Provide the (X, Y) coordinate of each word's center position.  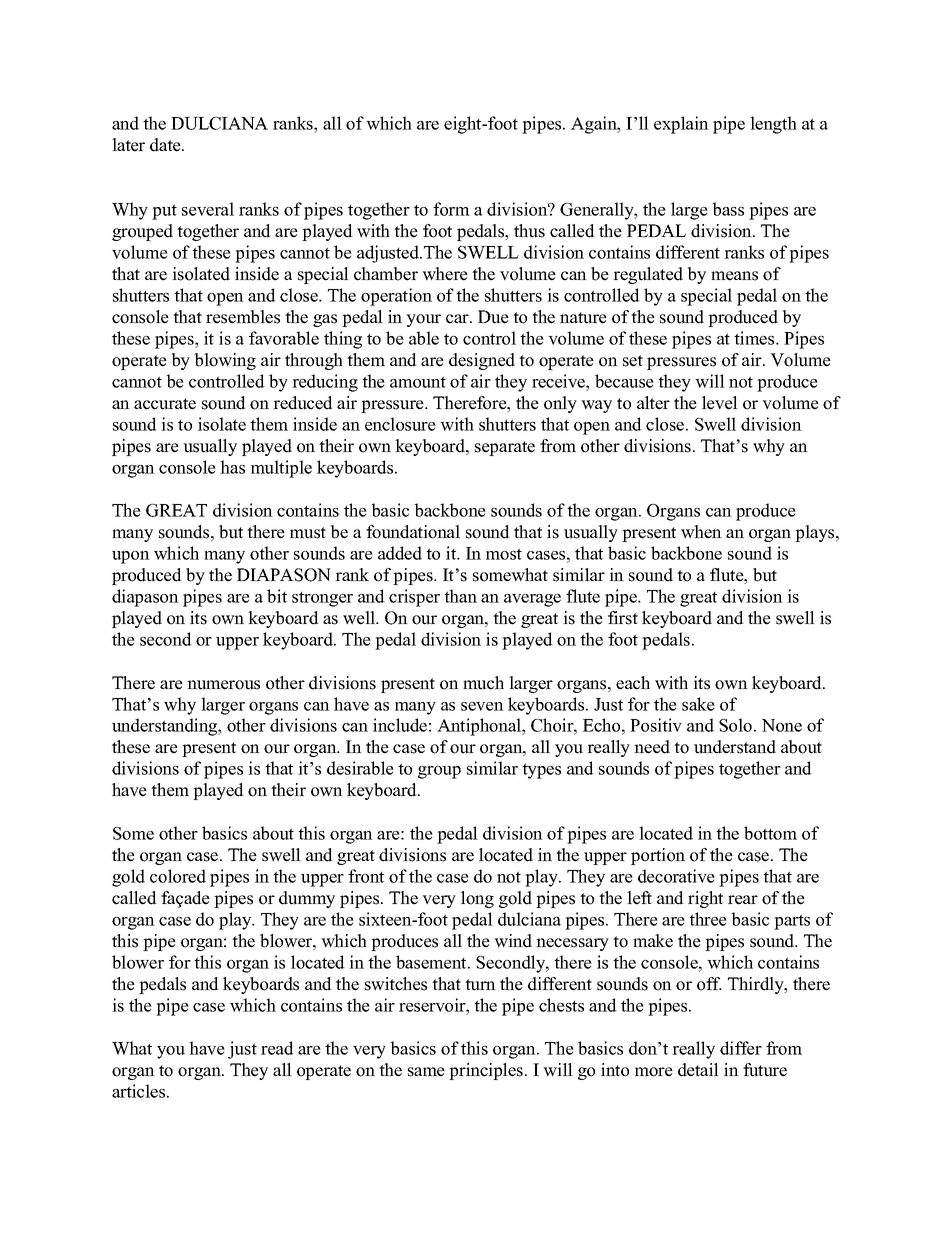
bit (277, 596)
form (451, 209)
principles (486, 1071)
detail (698, 1070)
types (541, 771)
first (623, 618)
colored (178, 876)
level (720, 403)
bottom (770, 833)
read (277, 1048)
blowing (225, 361)
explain (681, 125)
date (166, 145)
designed (482, 361)
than (460, 596)
